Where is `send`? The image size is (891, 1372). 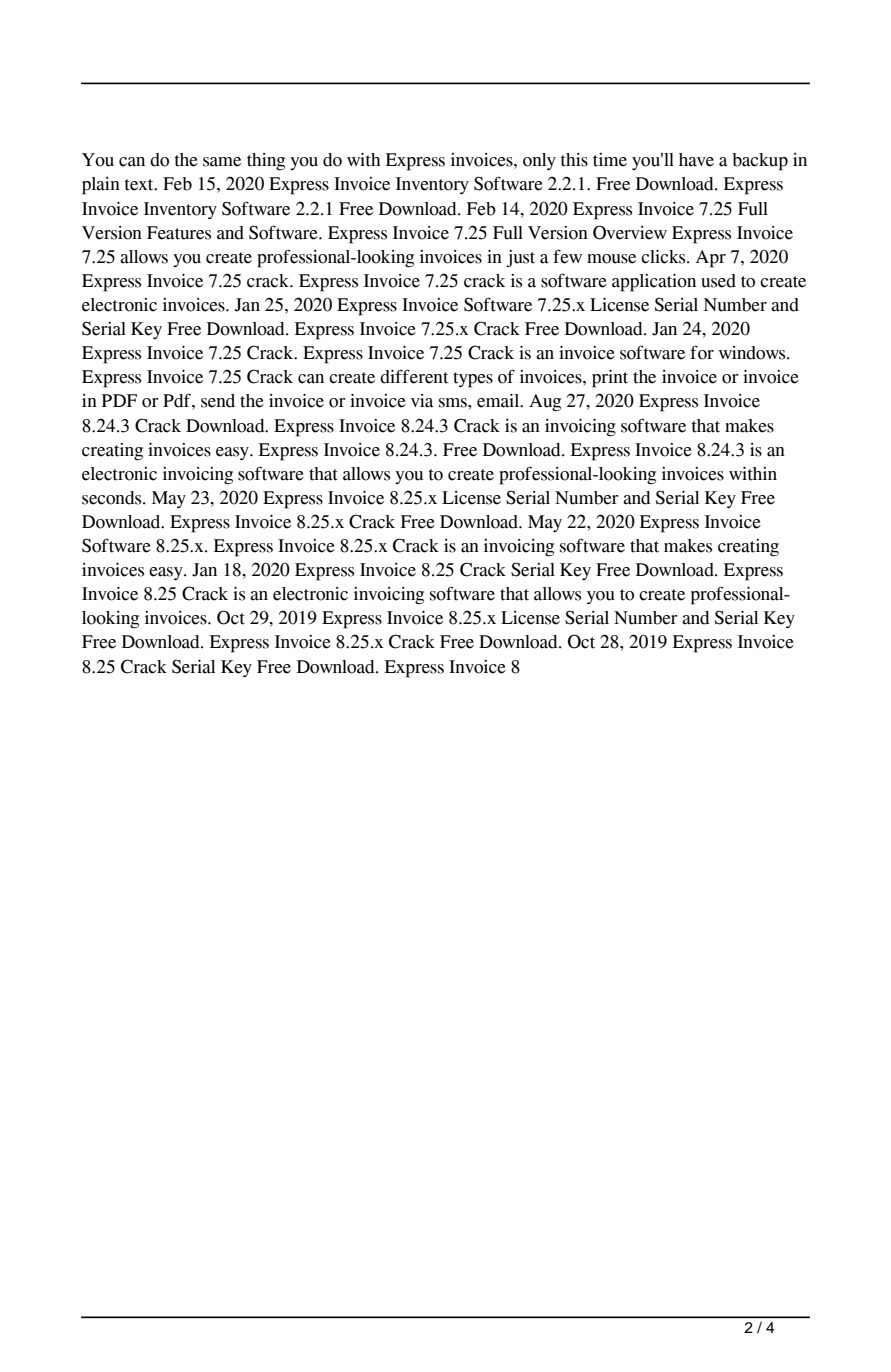
send is located at coordinates (218, 401).
